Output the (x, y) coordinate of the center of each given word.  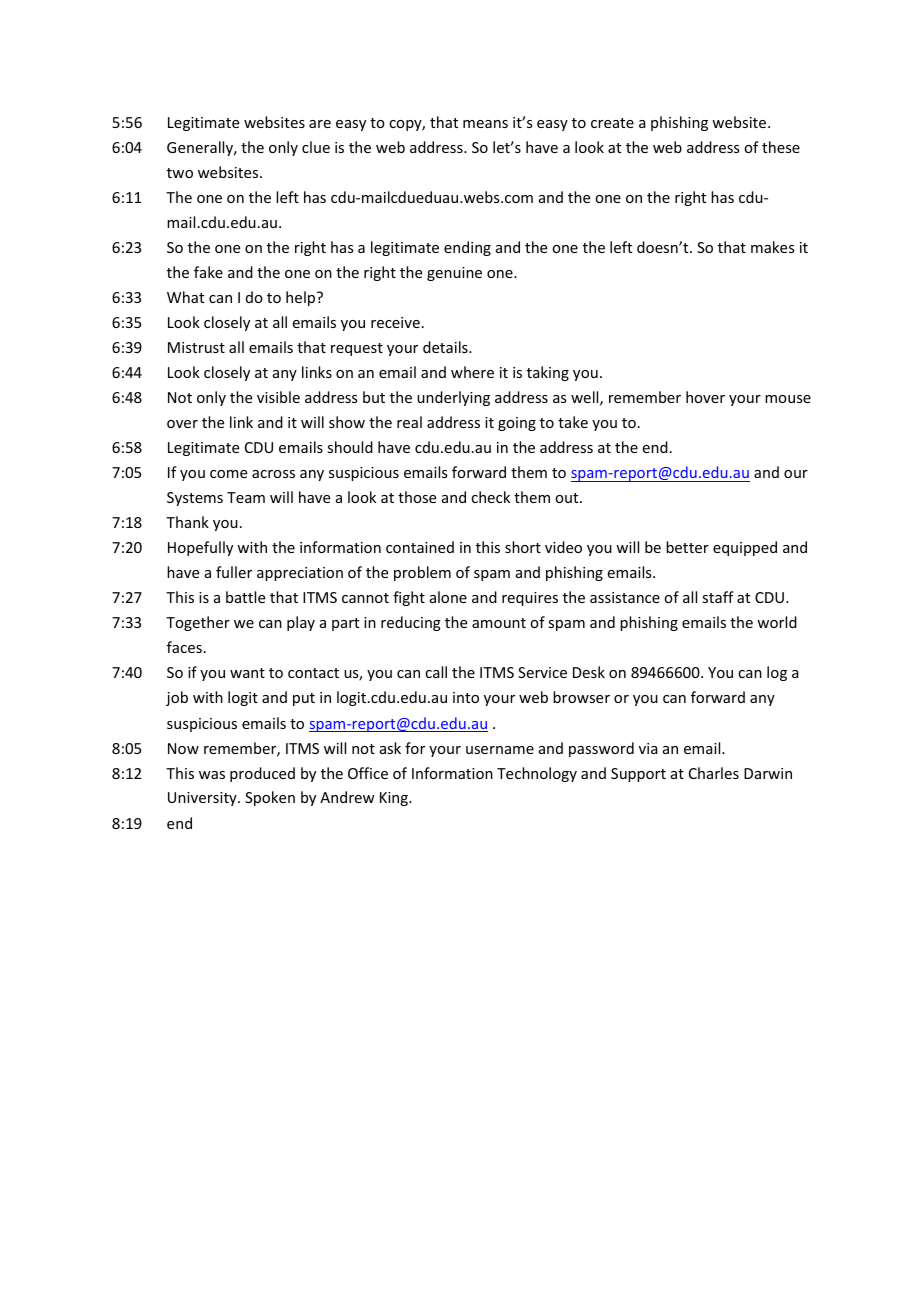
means (485, 124)
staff (718, 597)
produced (262, 774)
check (490, 497)
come (228, 474)
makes (772, 247)
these (781, 147)
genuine (454, 274)
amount (499, 623)
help (302, 298)
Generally (201, 148)
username (500, 750)
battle (245, 597)
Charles (714, 773)
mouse (788, 399)
